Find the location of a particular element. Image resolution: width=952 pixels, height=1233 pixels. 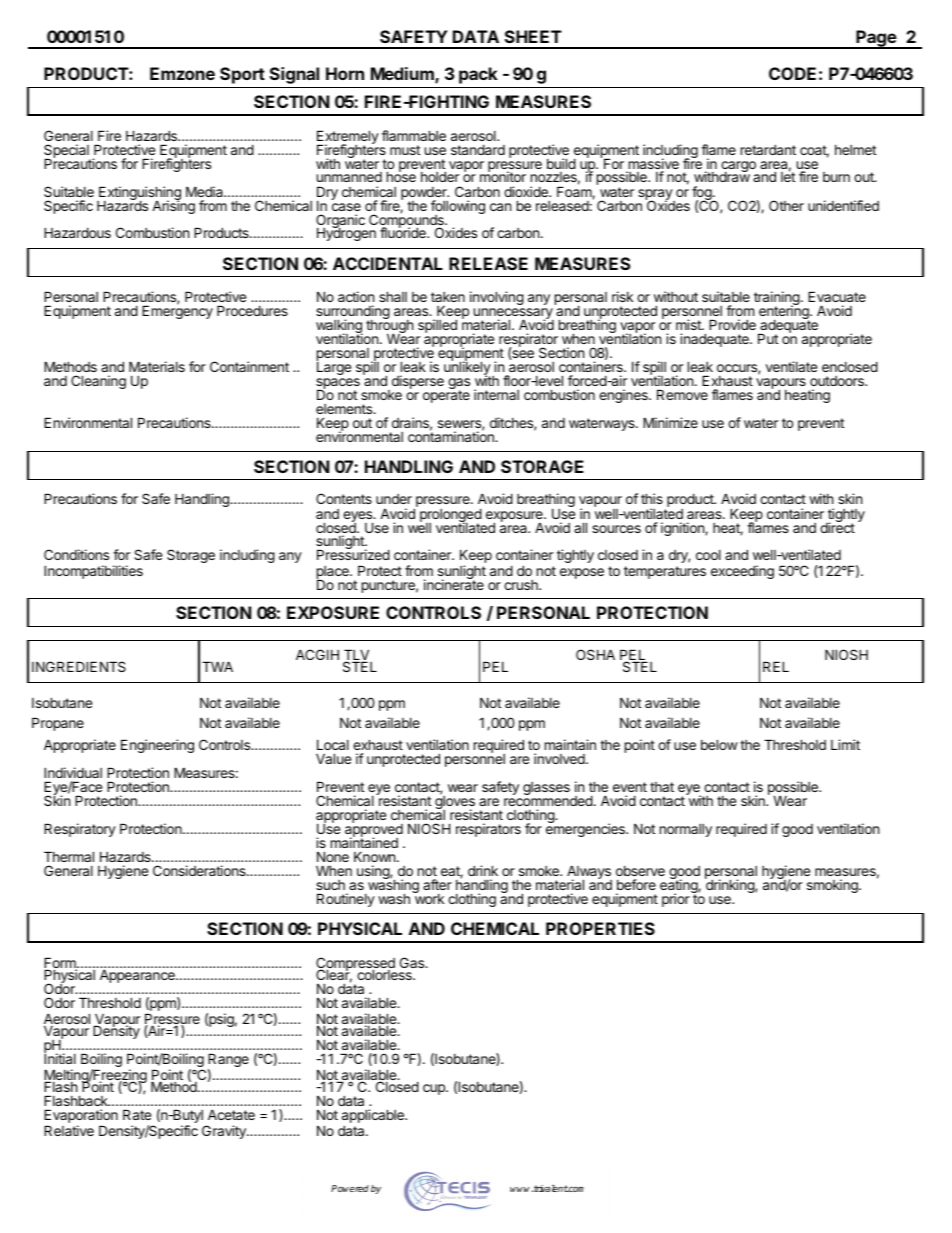

work is located at coordinates (428, 898).
